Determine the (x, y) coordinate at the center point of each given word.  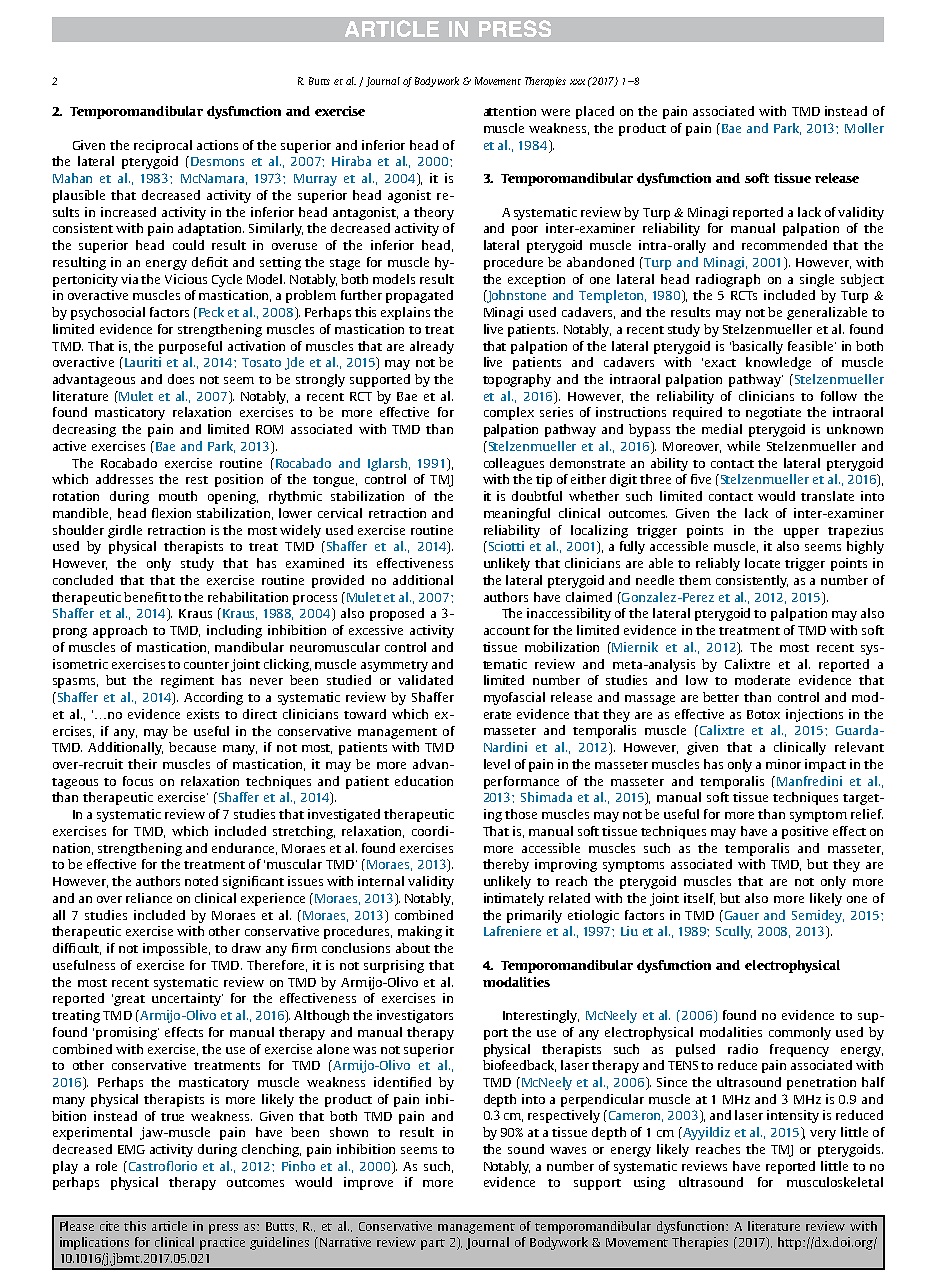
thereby (506, 865)
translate (827, 496)
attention (510, 111)
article (169, 1226)
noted (201, 881)
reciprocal (163, 146)
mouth (178, 496)
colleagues (514, 464)
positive (805, 832)
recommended (784, 245)
